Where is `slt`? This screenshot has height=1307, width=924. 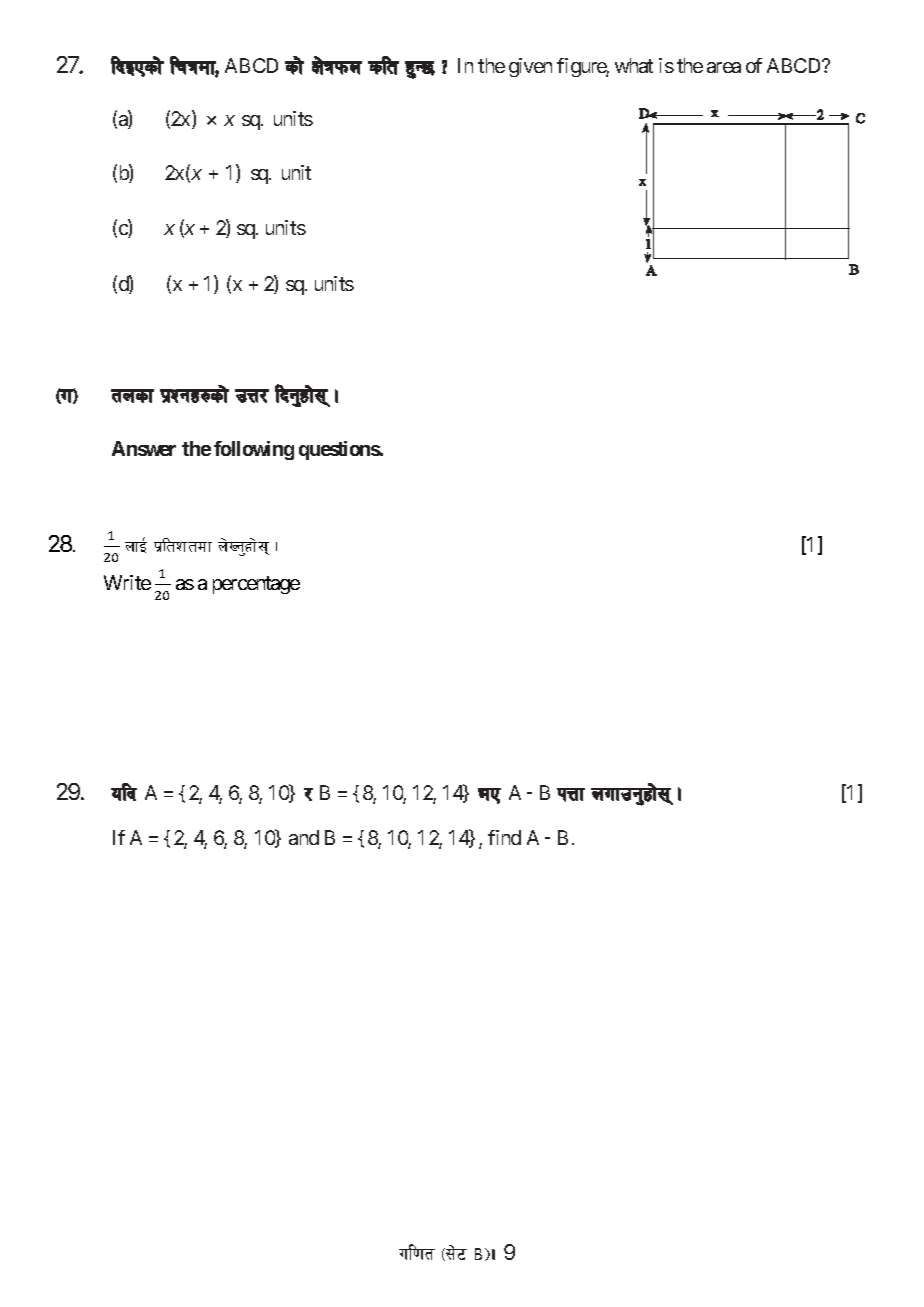
slt is located at coordinates (383, 65).
